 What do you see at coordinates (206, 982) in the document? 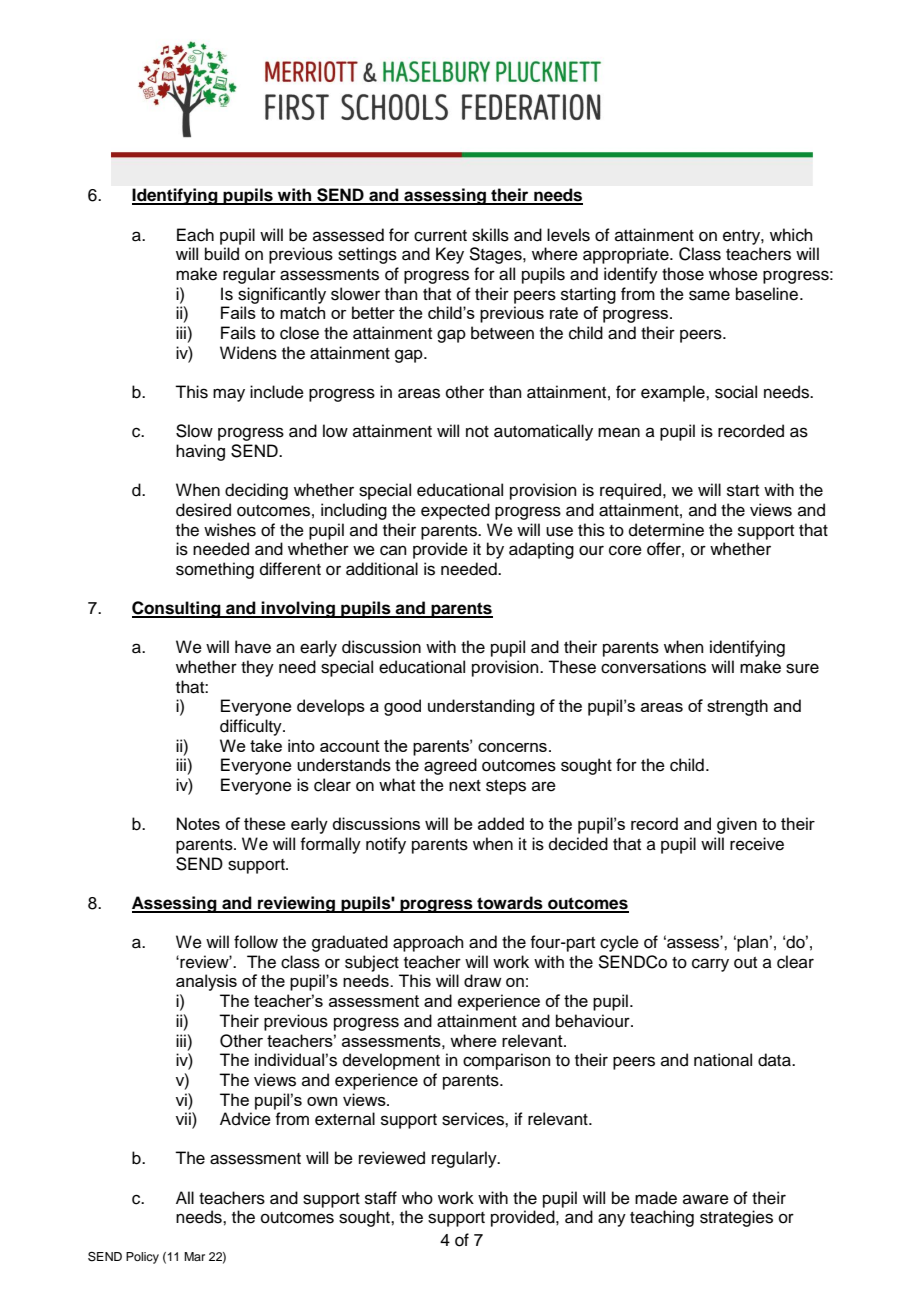
I see `analysis` at bounding box center [206, 982].
